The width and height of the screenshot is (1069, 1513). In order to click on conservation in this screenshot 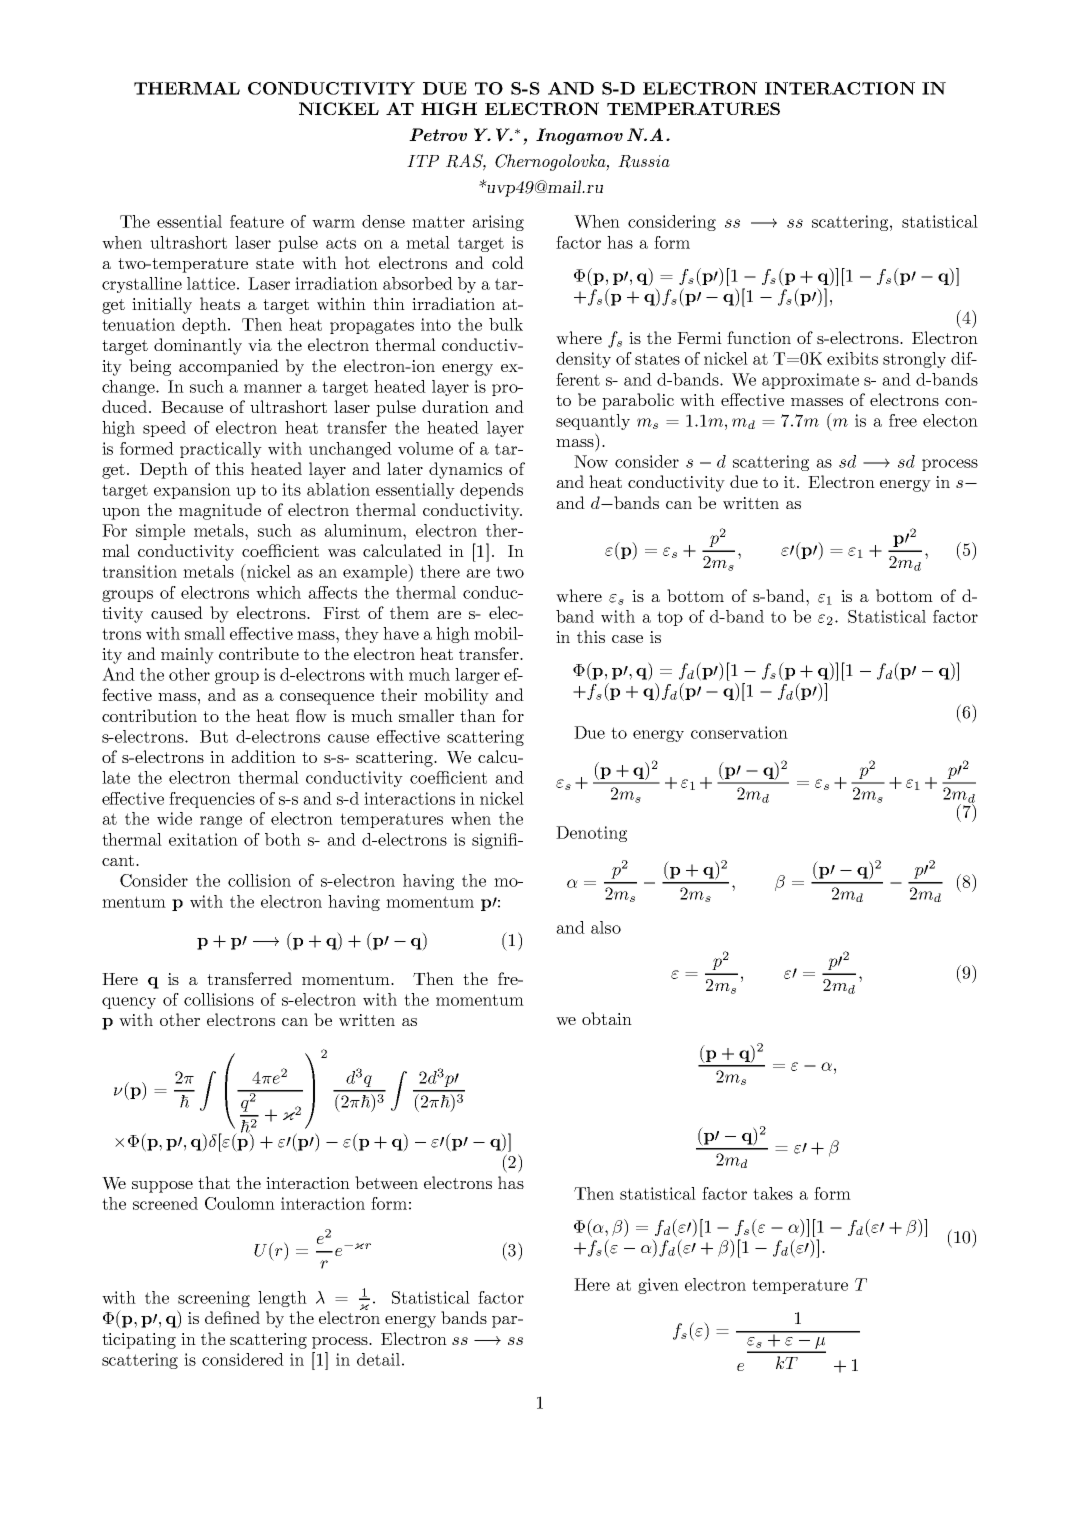, I will do `click(739, 732)`.
